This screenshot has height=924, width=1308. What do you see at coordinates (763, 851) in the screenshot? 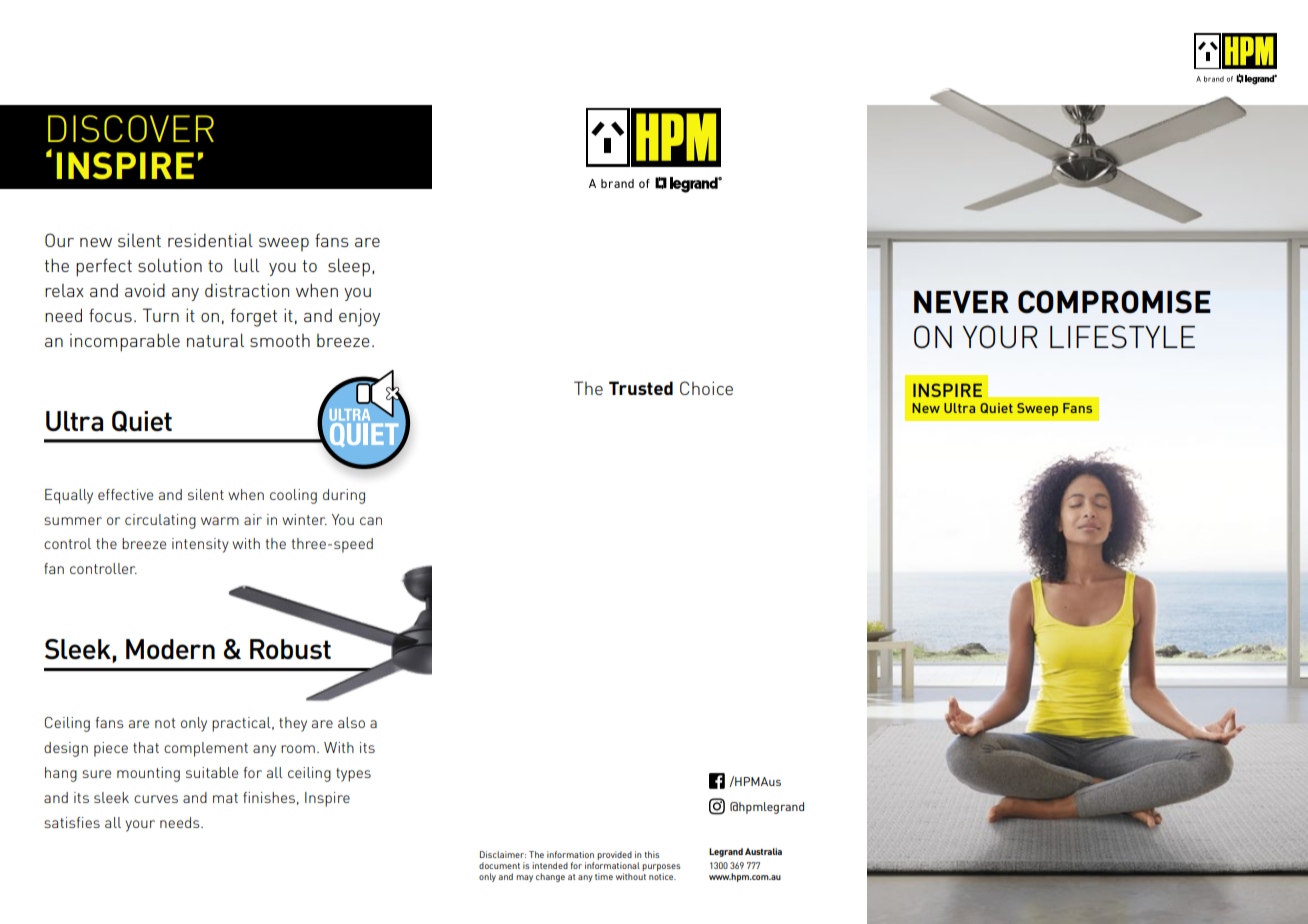
I see `Australia` at bounding box center [763, 851].
